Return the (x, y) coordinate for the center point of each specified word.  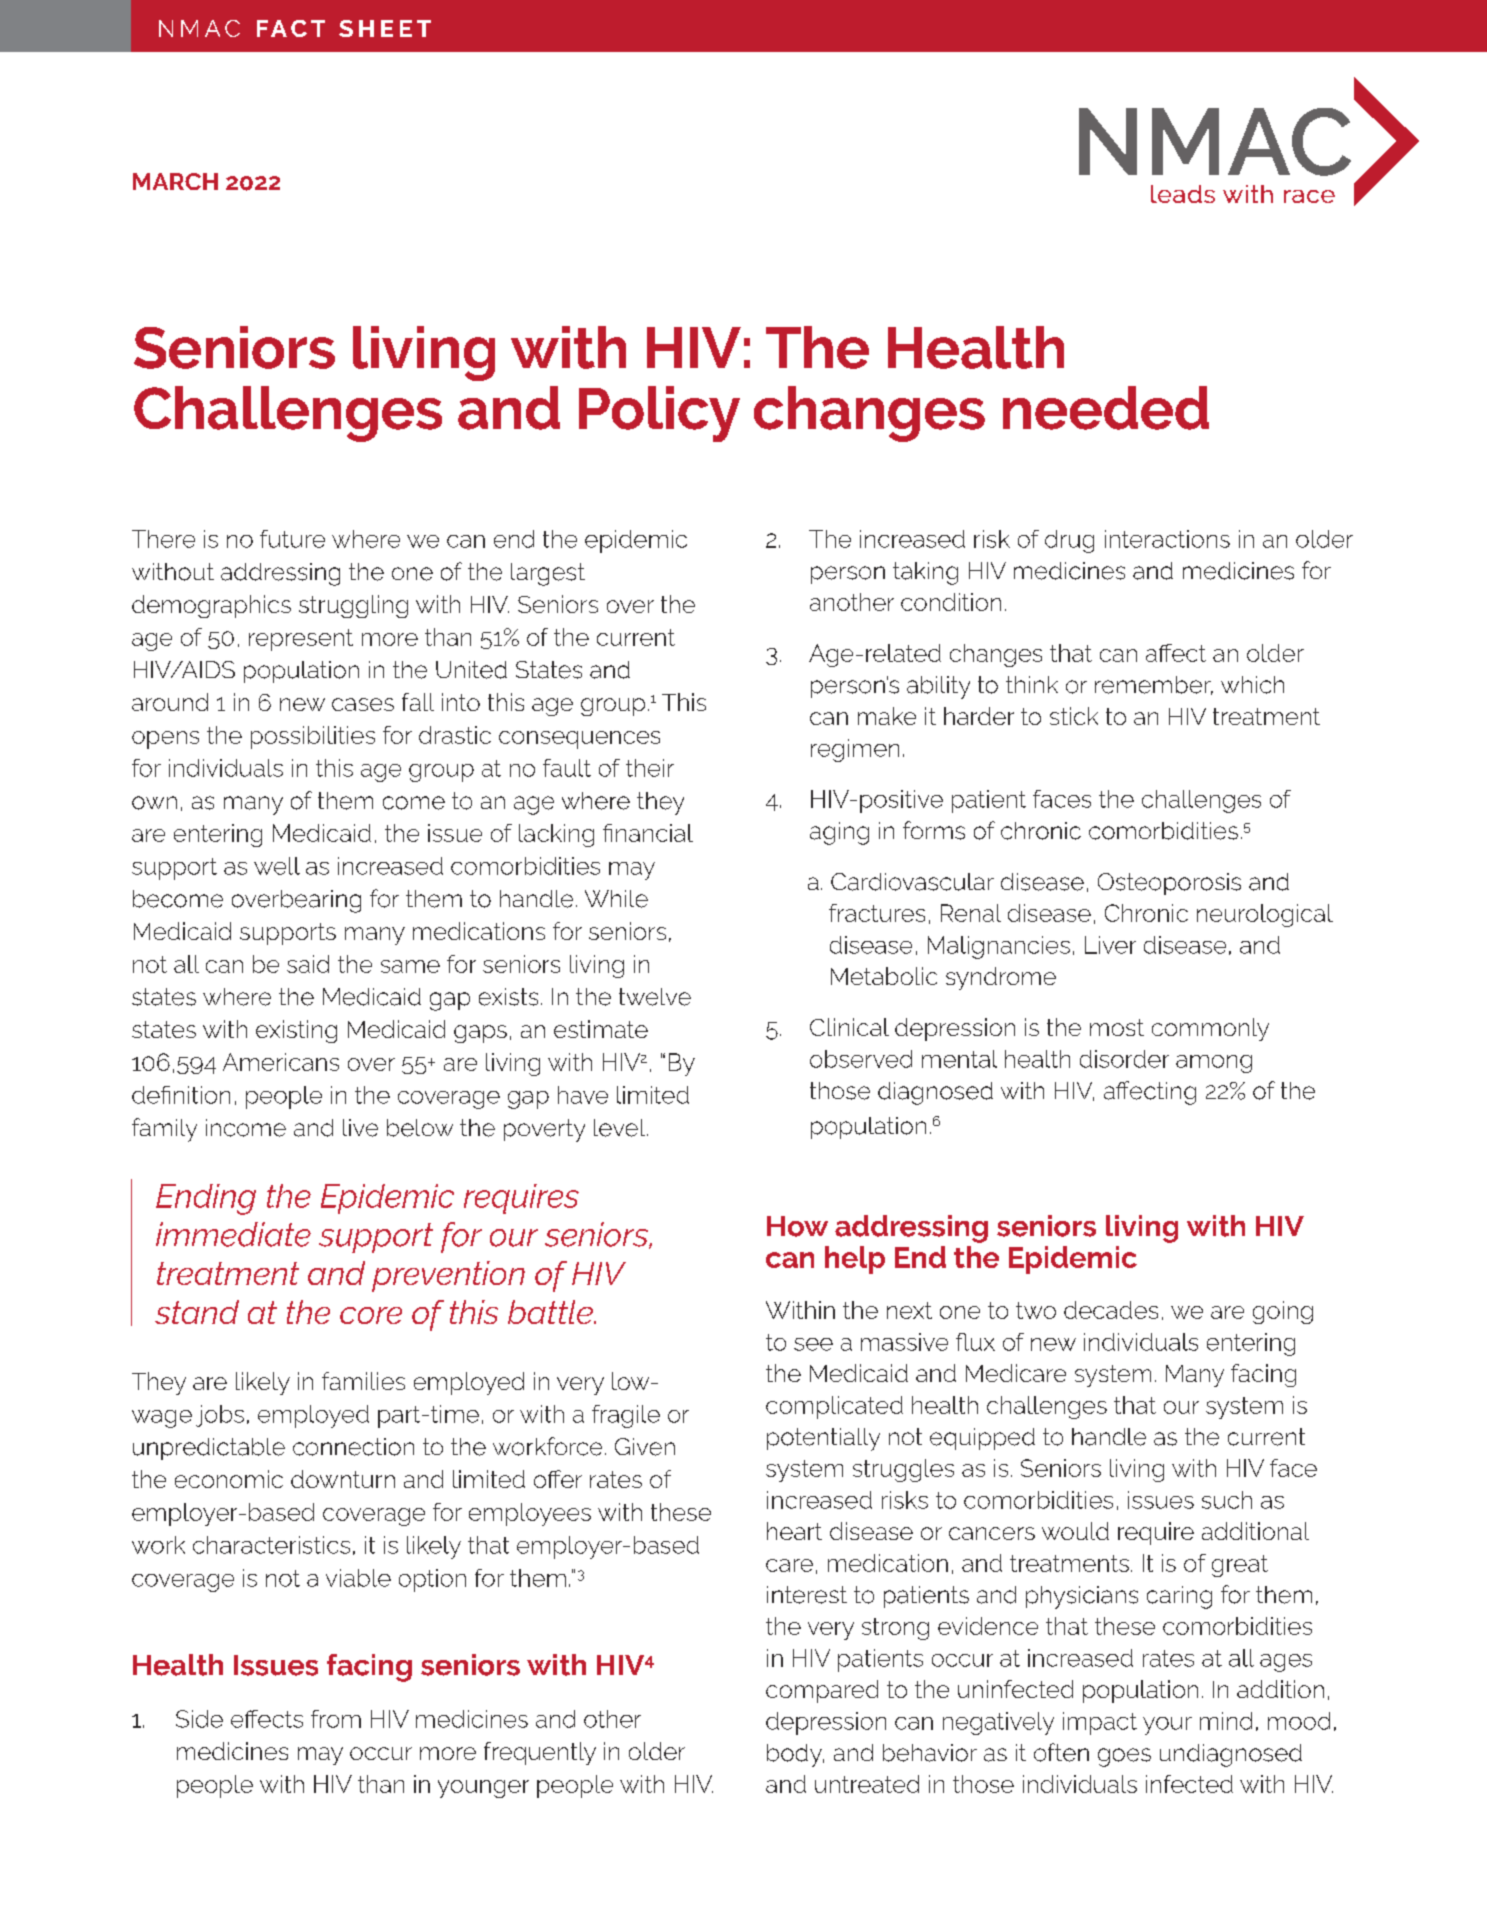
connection (353, 1447)
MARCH (175, 181)
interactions (1167, 539)
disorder (1124, 1059)
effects (267, 1719)
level (619, 1128)
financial (648, 833)
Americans (281, 1062)
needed (1106, 408)
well (277, 866)
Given (645, 1447)
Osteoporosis (1169, 884)
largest (548, 574)
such (1227, 1500)
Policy (659, 414)
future (292, 539)
